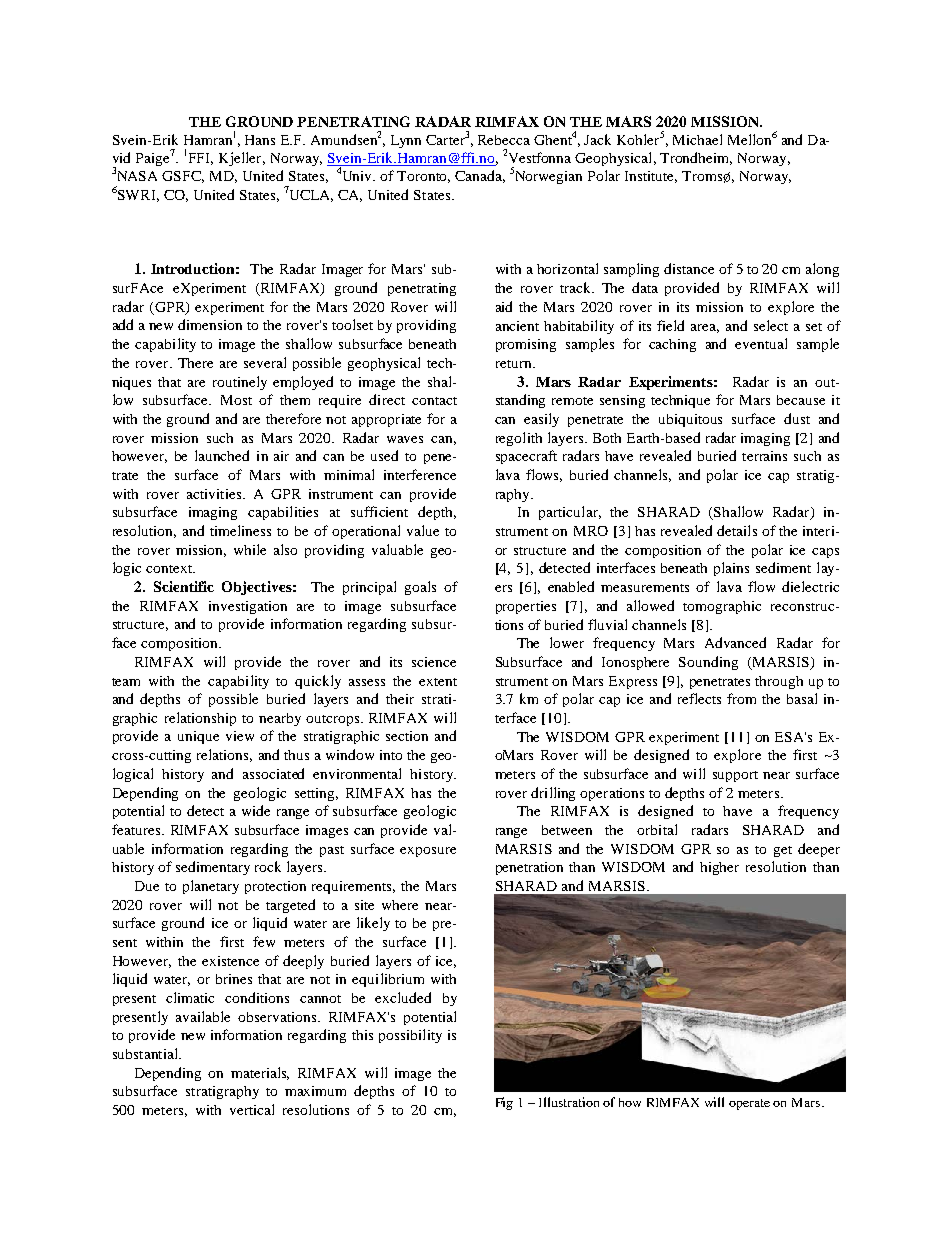 The width and height of the screenshot is (952, 1233). Describe the element at coordinates (211, 887) in the screenshot. I see `planetary` at that location.
